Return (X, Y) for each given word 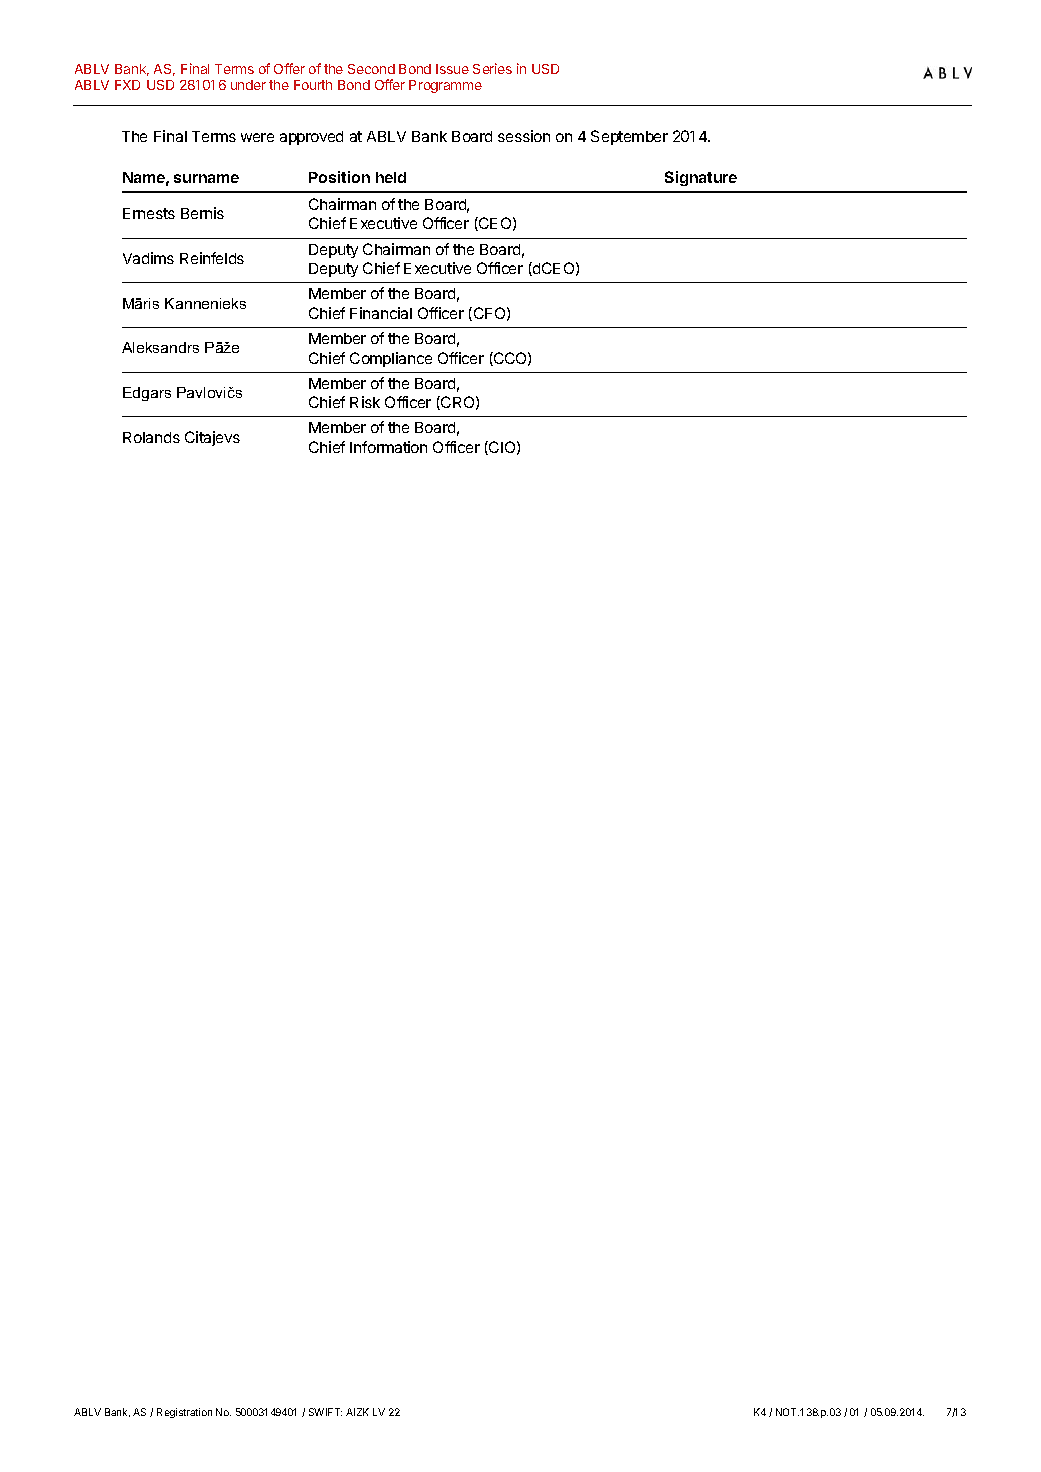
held (391, 177)
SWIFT (325, 1412)
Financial (381, 313)
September (629, 137)
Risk (365, 402)
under (248, 85)
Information (388, 447)
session (524, 136)
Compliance (391, 359)
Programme (445, 86)
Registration (184, 1413)
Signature (701, 178)
